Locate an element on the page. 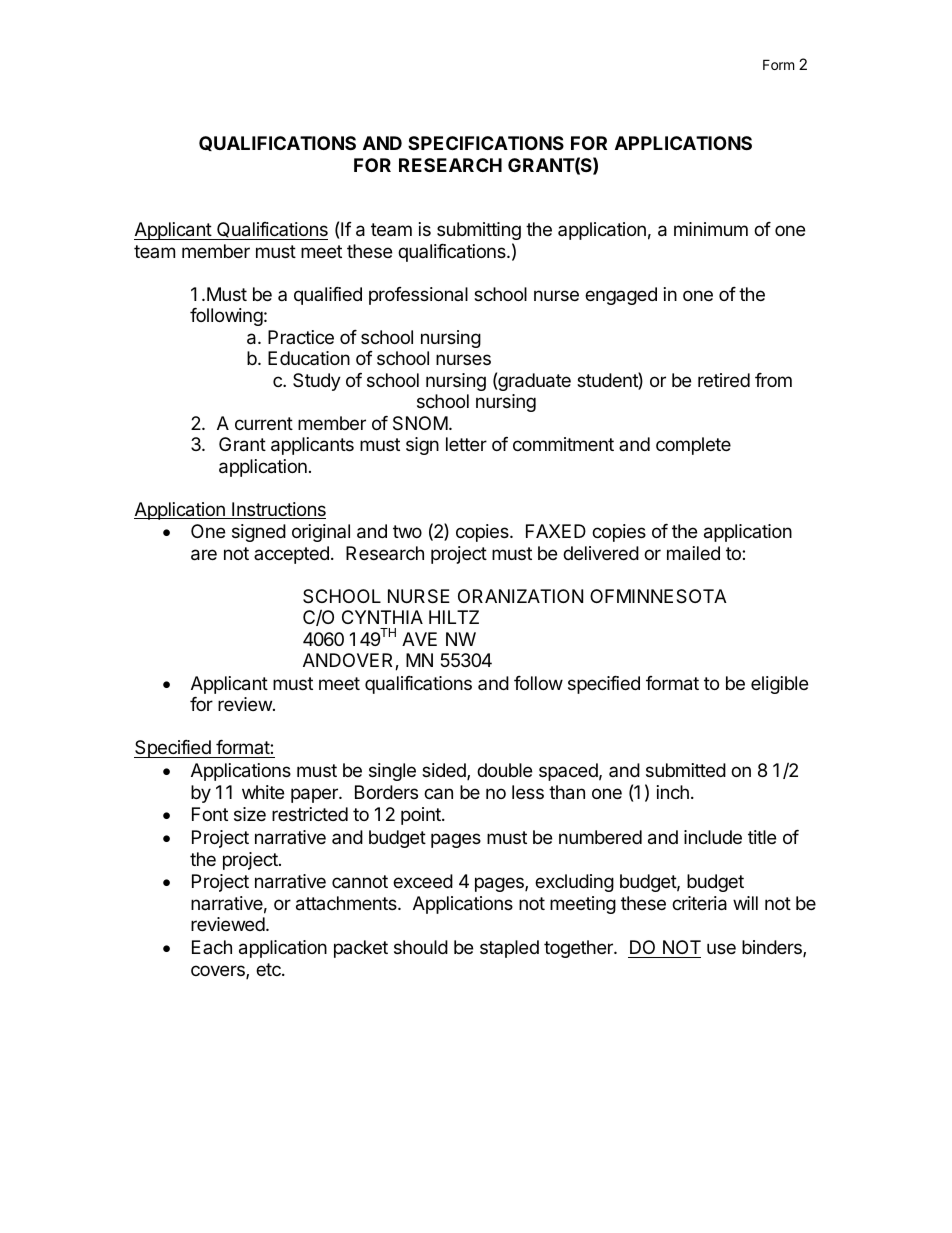 This image has height=1233, width=952. current is located at coordinates (264, 423).
